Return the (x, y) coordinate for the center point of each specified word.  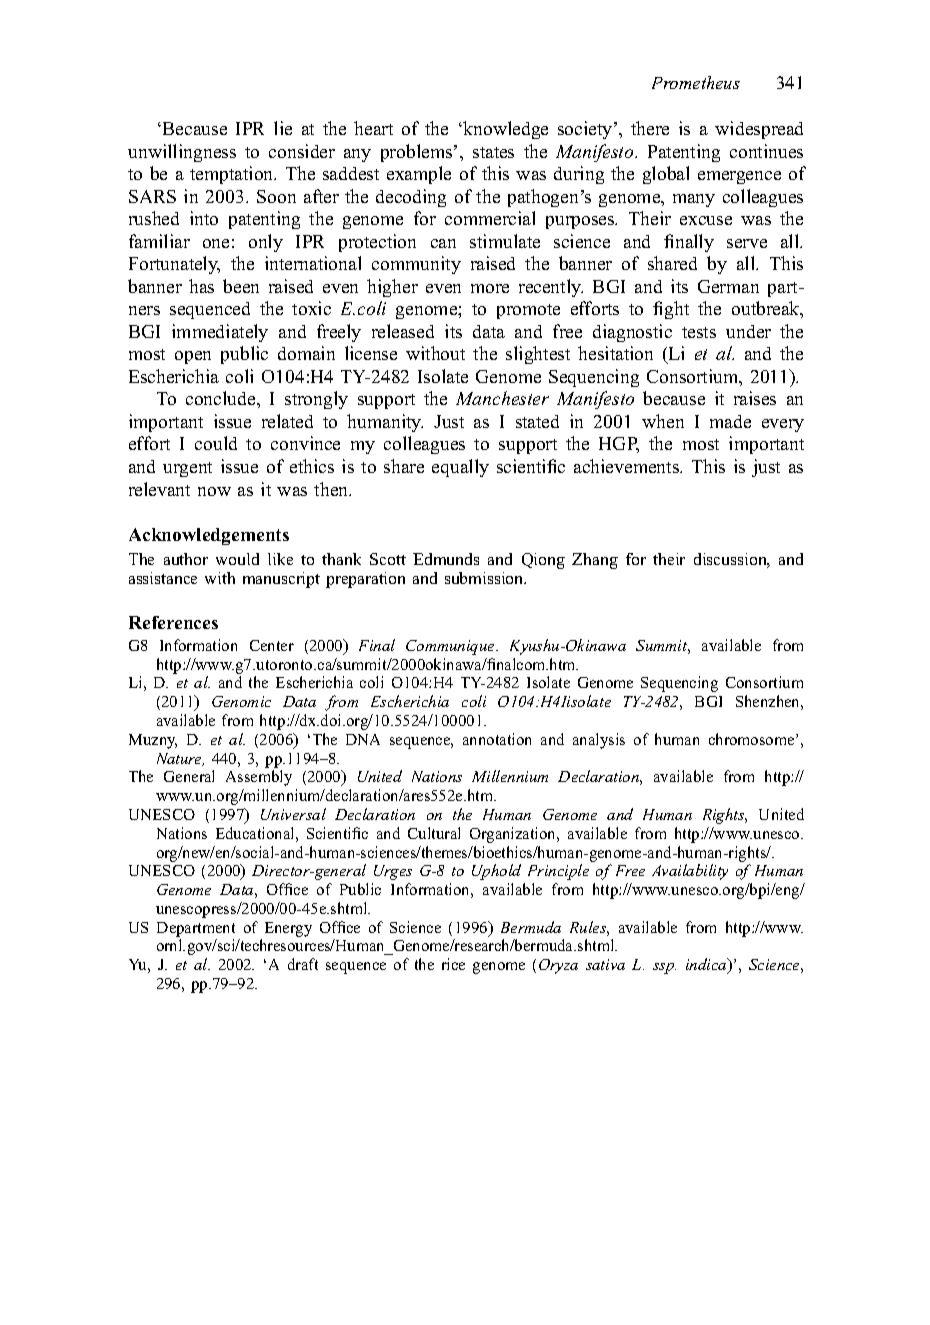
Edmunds (446, 559)
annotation (497, 739)
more (490, 288)
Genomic (241, 701)
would (237, 559)
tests (699, 332)
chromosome (753, 739)
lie (283, 128)
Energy (288, 929)
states (493, 152)
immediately (220, 333)
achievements (627, 466)
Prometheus (696, 82)
